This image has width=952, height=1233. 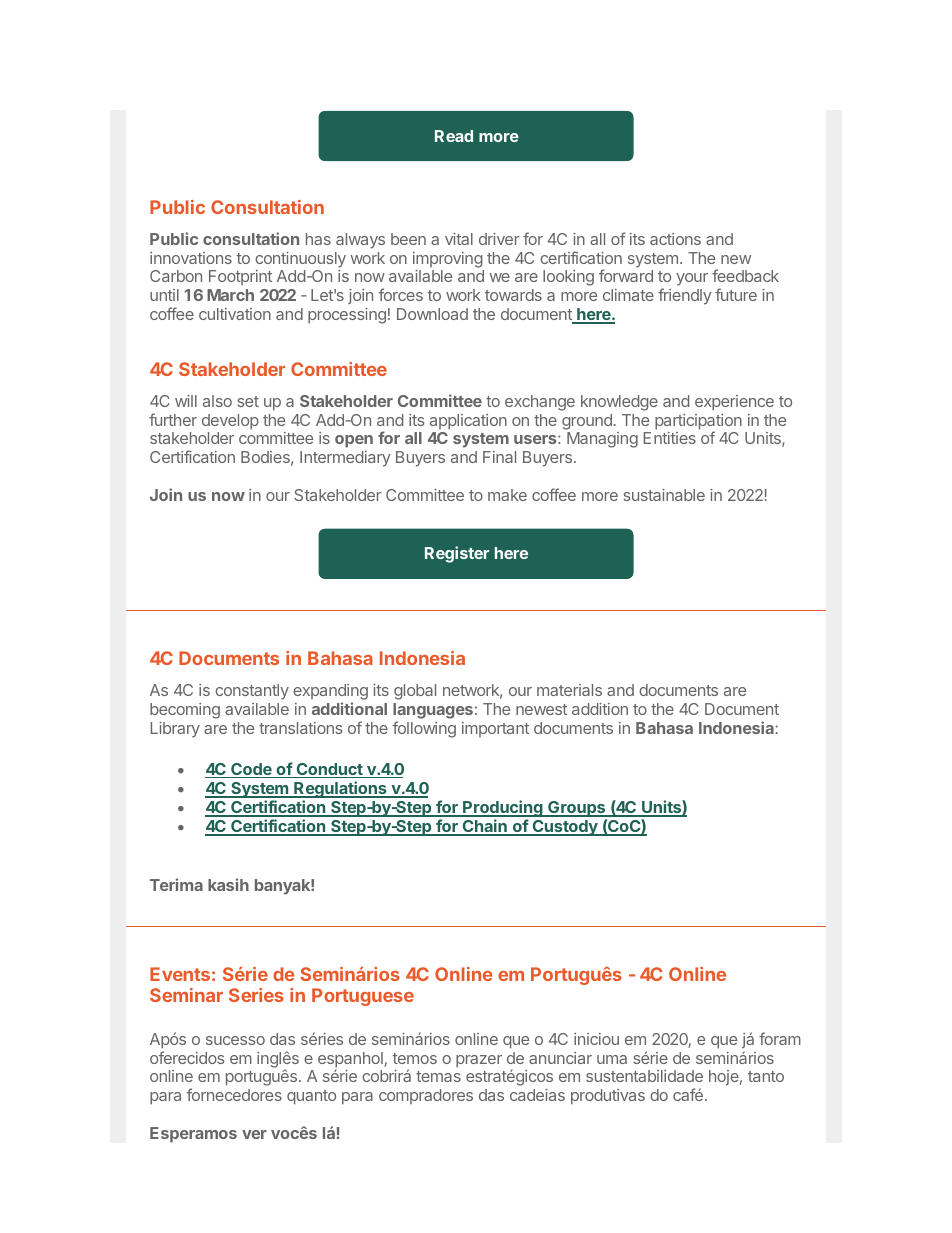 What do you see at coordinates (495, 729) in the image?
I see `important` at bounding box center [495, 729].
